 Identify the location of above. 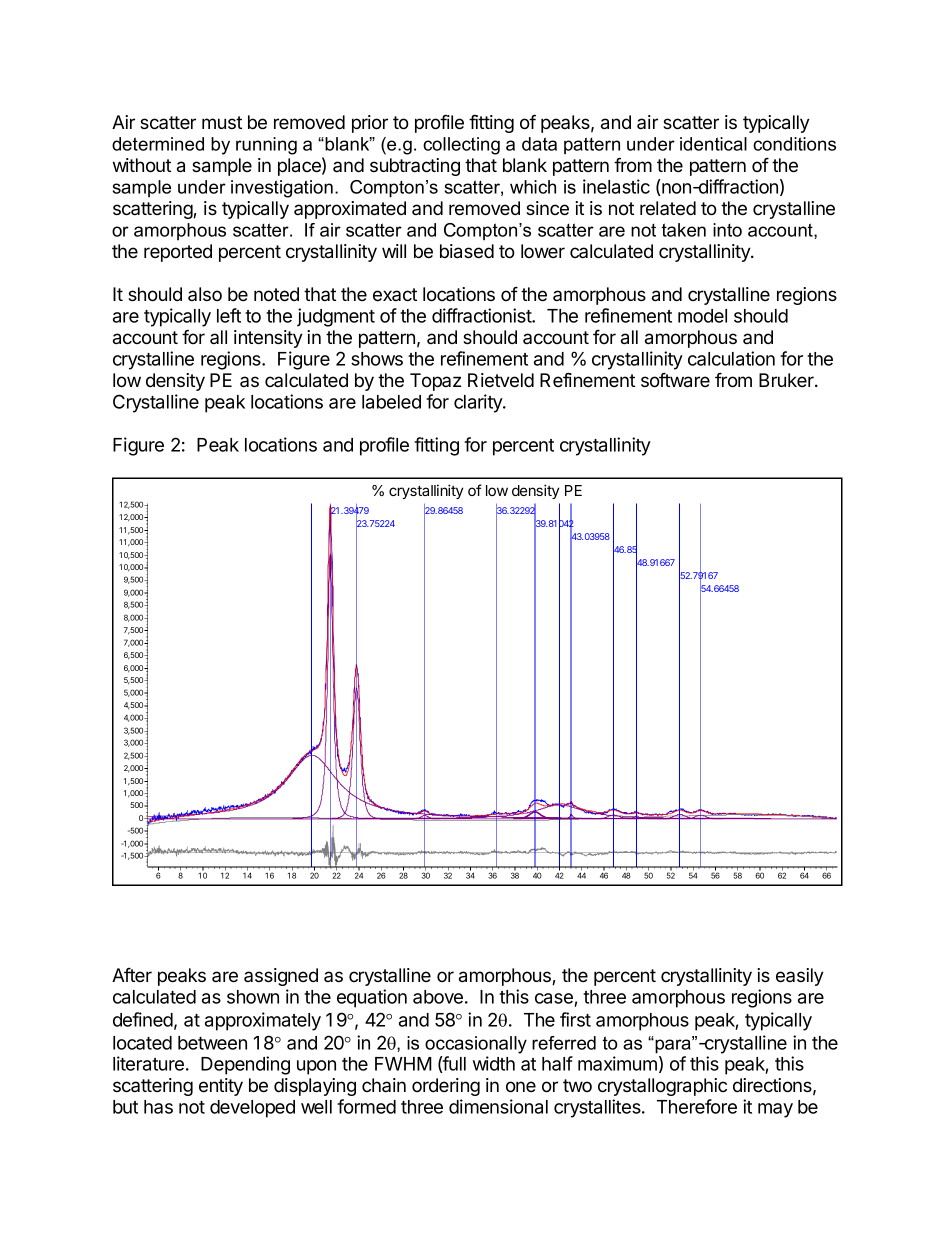
(438, 997).
